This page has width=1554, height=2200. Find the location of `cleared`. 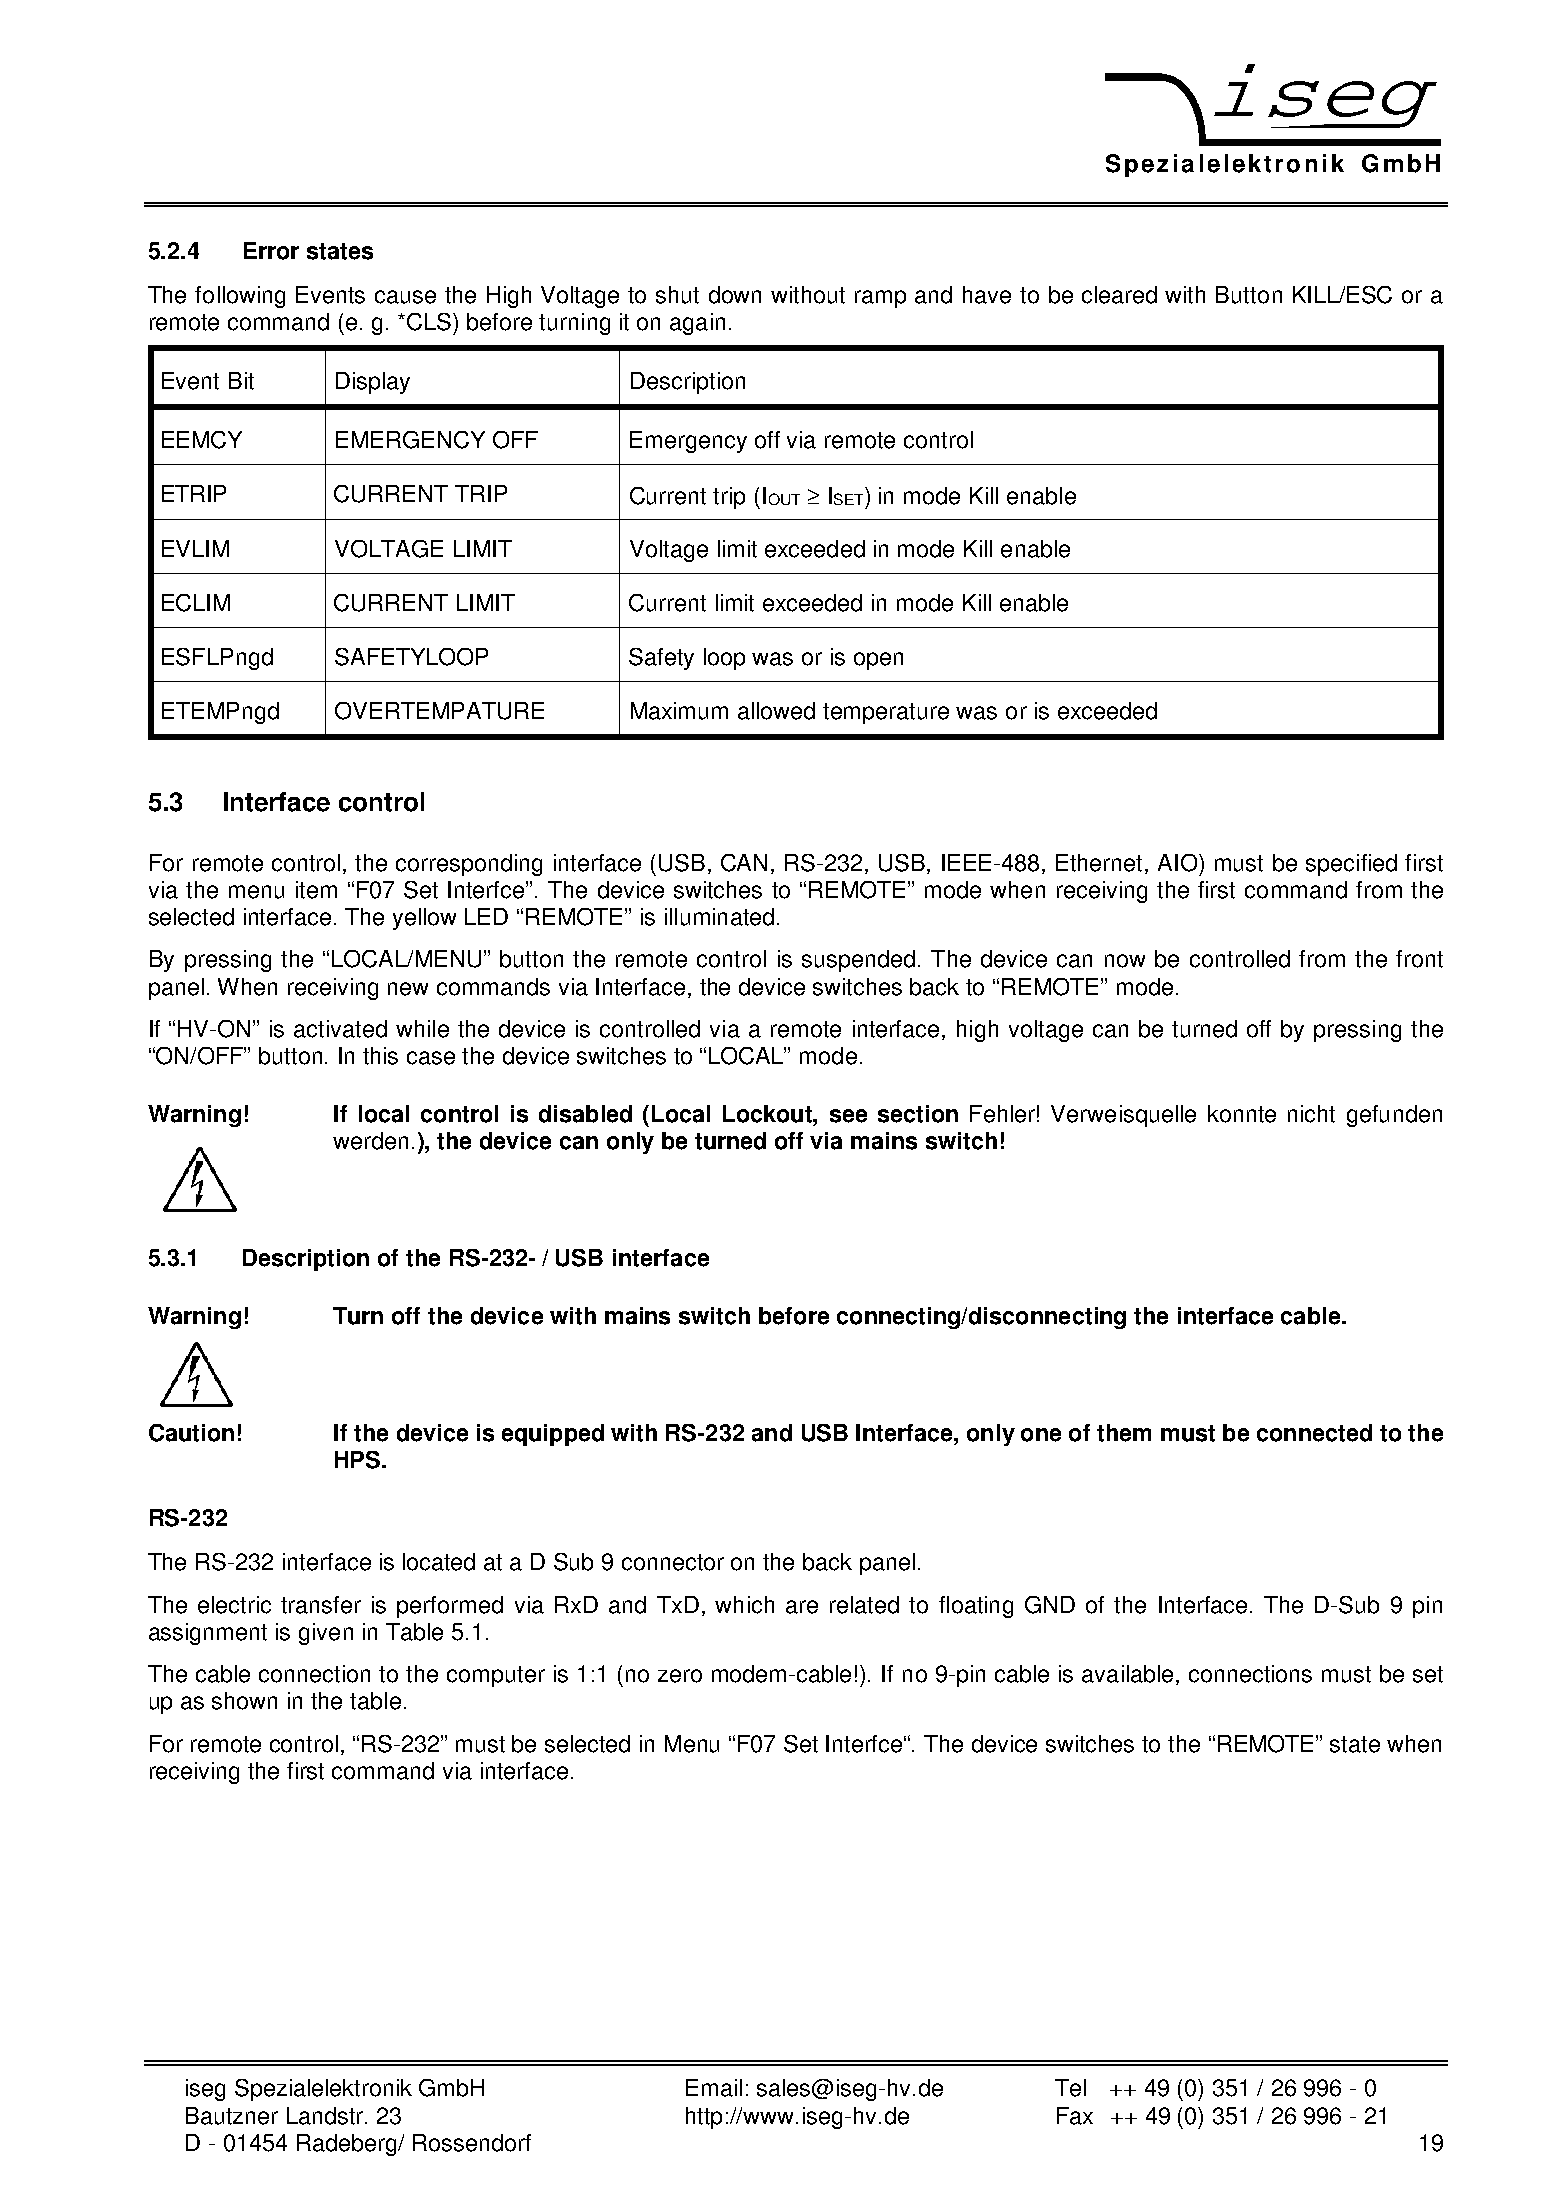

cleared is located at coordinates (1119, 295).
